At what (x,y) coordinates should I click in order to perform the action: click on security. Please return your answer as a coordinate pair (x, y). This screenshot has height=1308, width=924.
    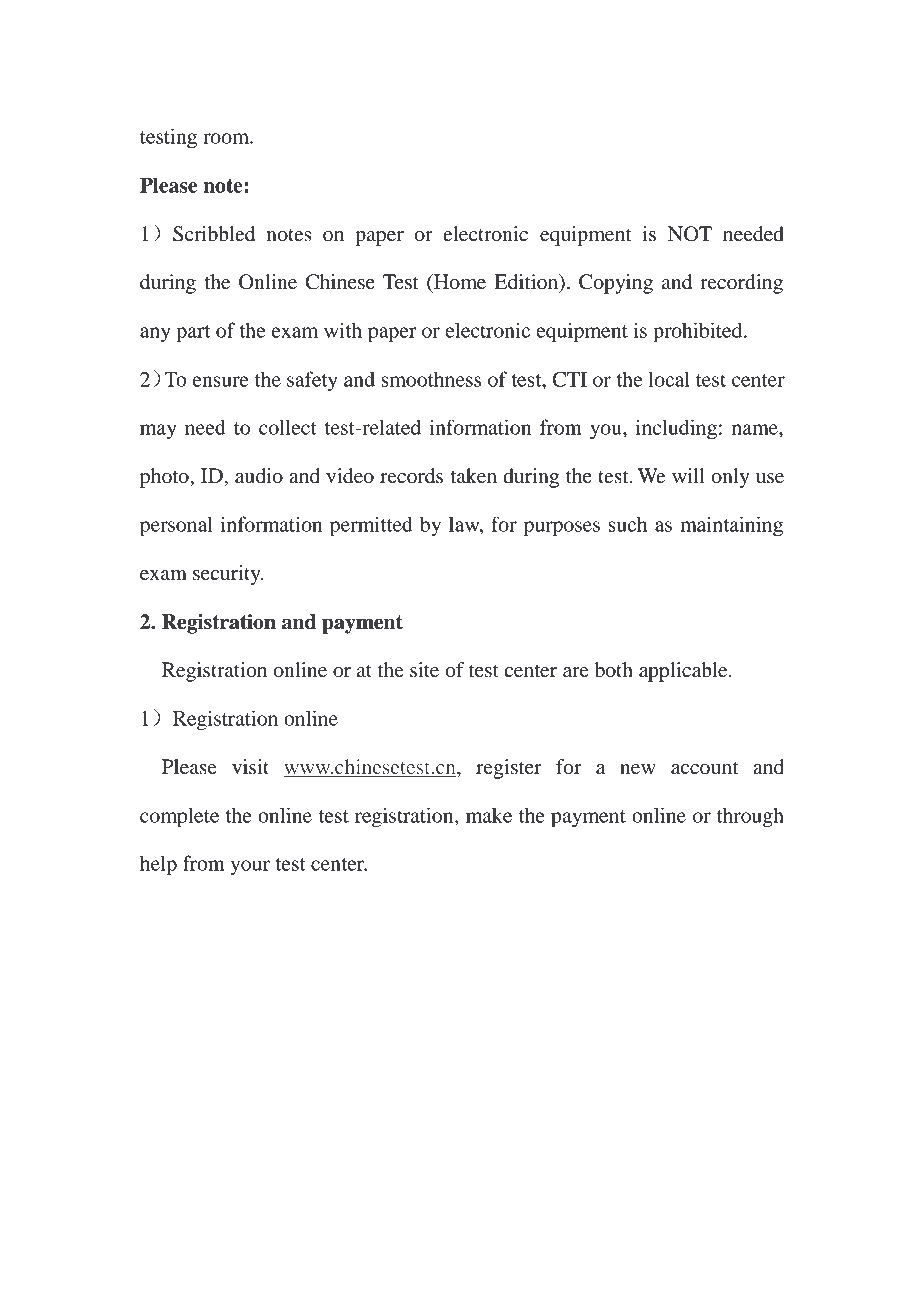
    Looking at the image, I should click on (228, 575).
